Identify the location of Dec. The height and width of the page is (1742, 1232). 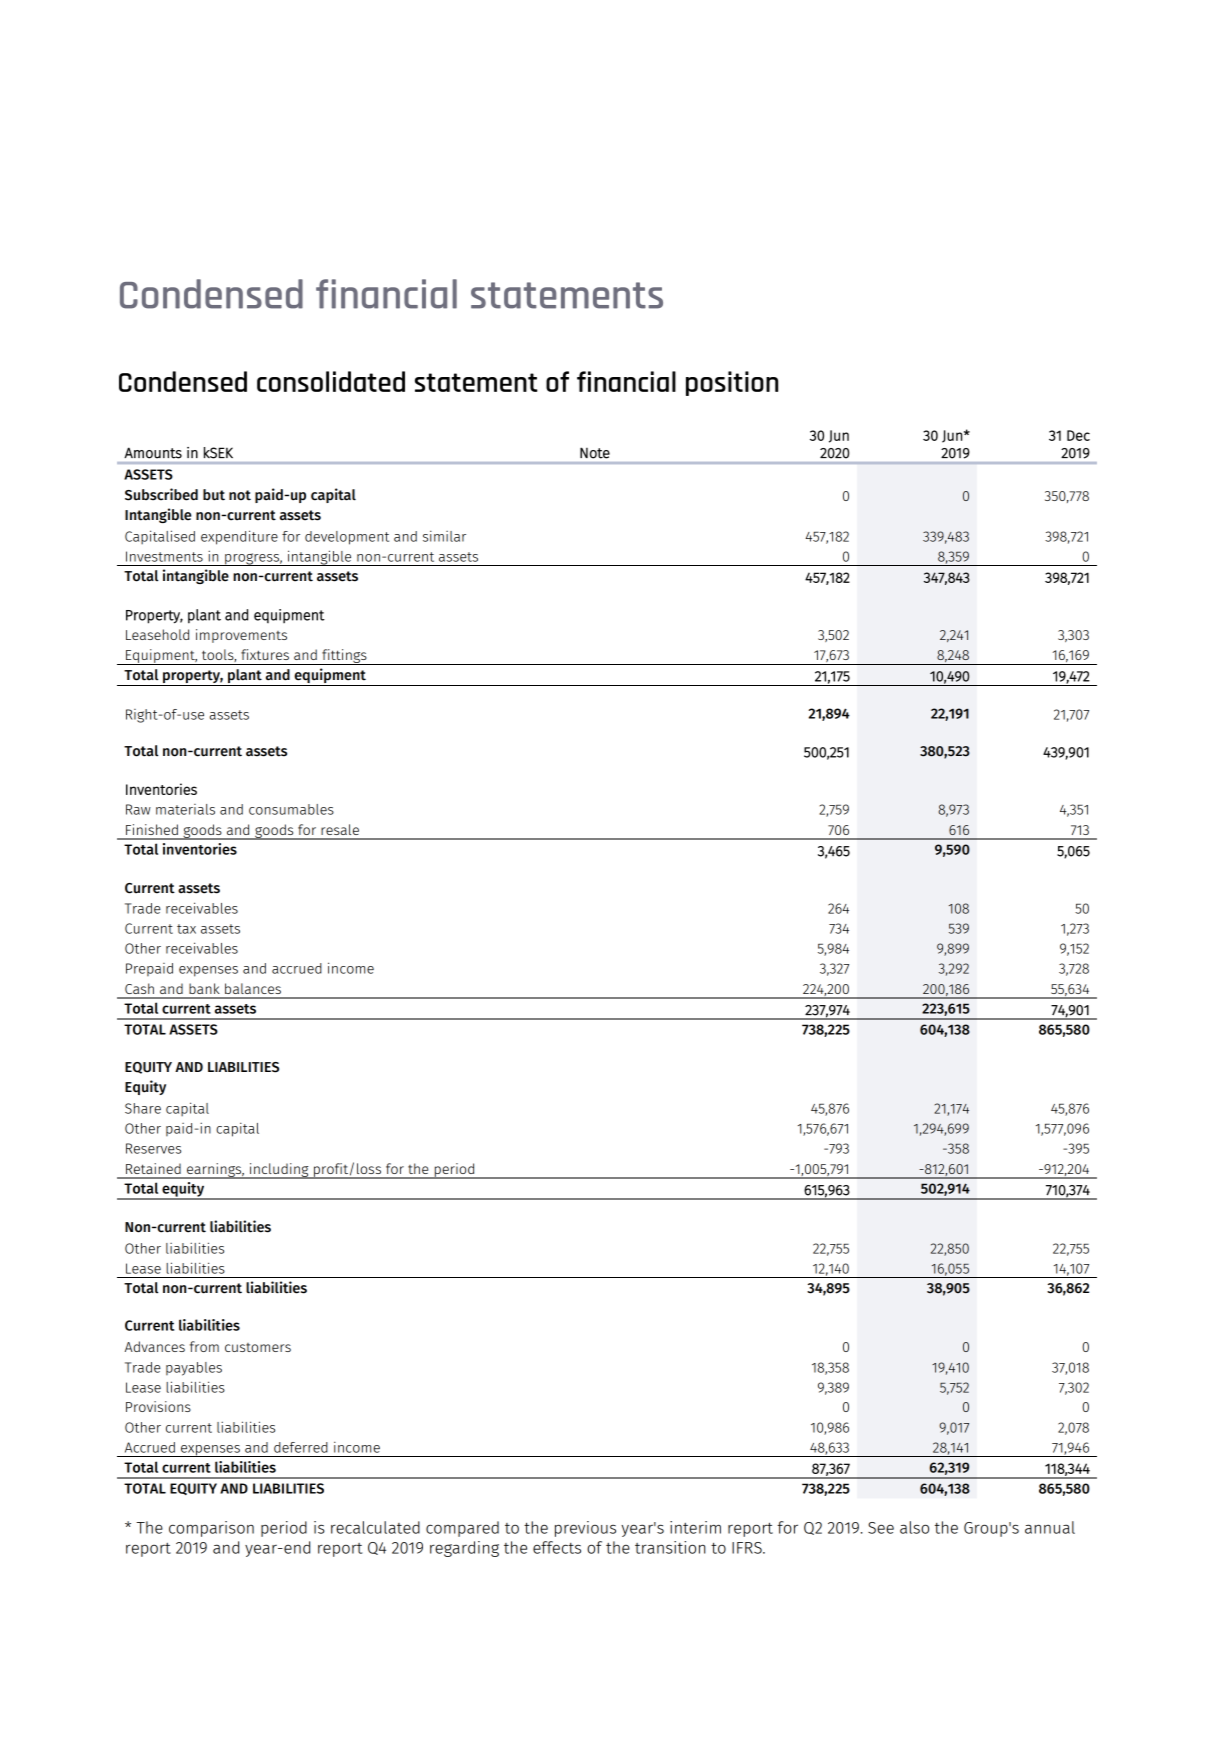
(1078, 435).
